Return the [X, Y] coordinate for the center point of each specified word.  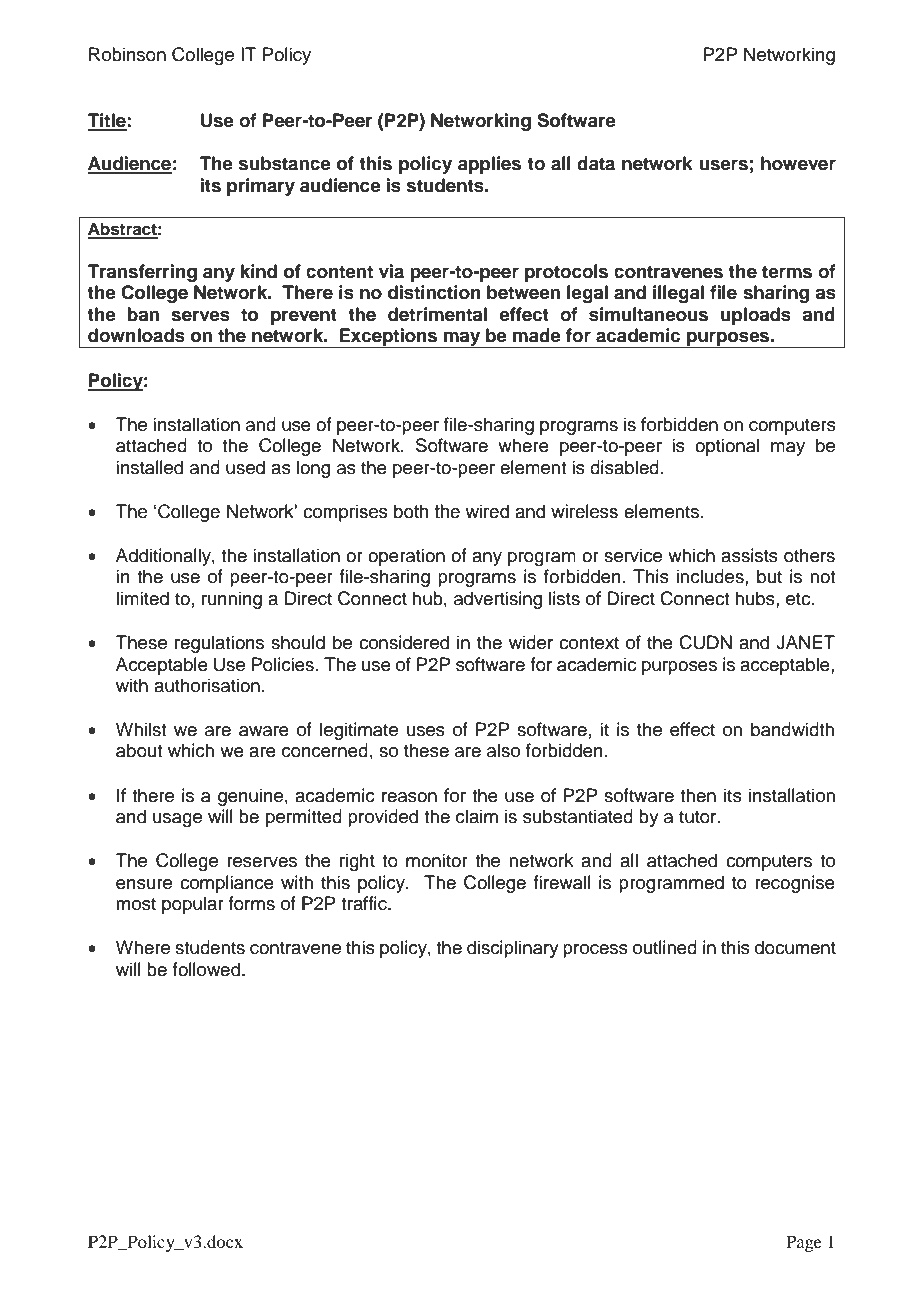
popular [193, 905]
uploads [756, 316]
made [537, 335]
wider [531, 642]
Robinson [127, 54]
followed [206, 969]
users [723, 165]
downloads [136, 335]
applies [489, 165]
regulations [219, 644]
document [795, 947]
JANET [805, 642]
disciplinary [513, 949]
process [595, 951]
